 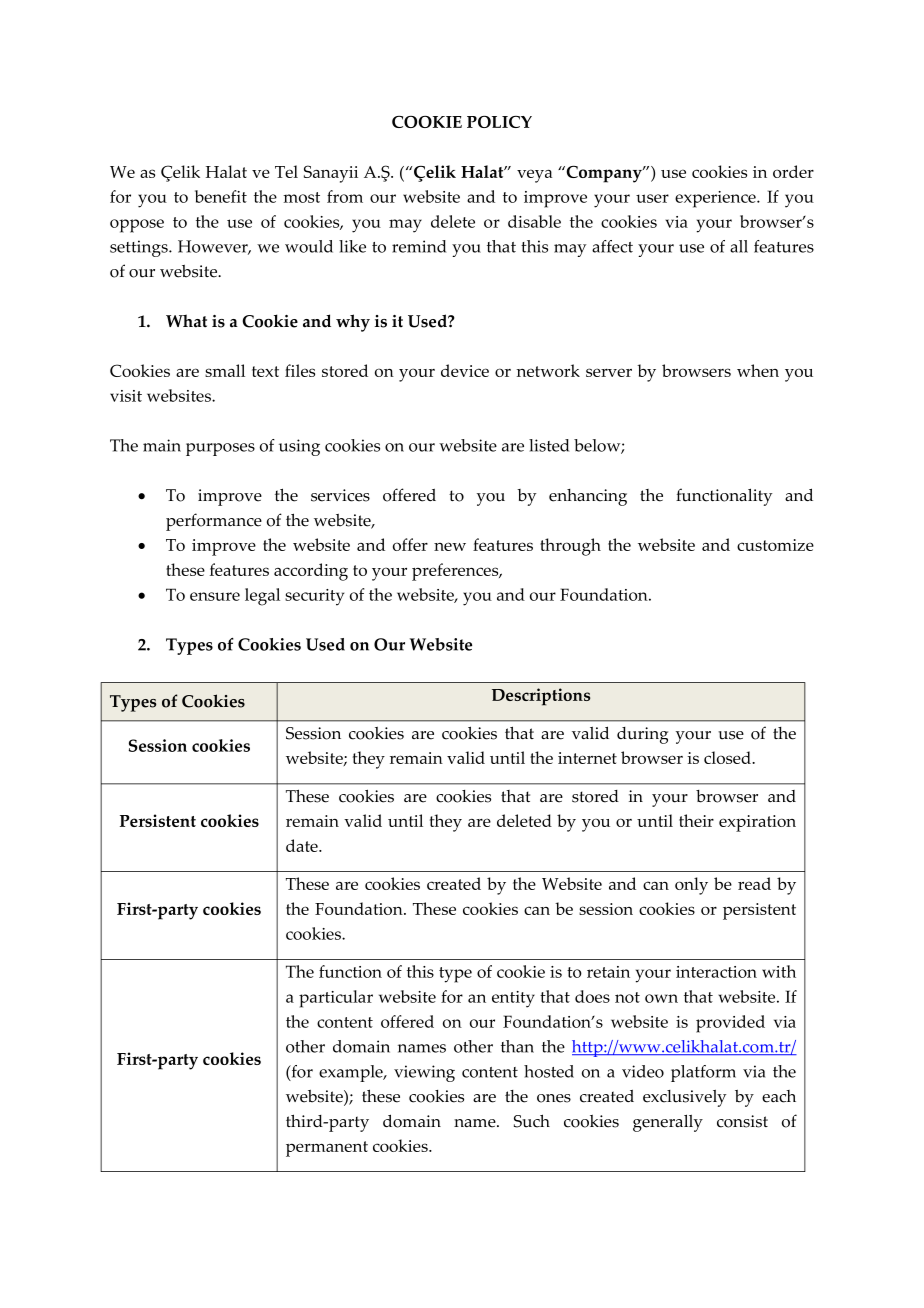 I want to click on consist, so click(x=742, y=1121).
